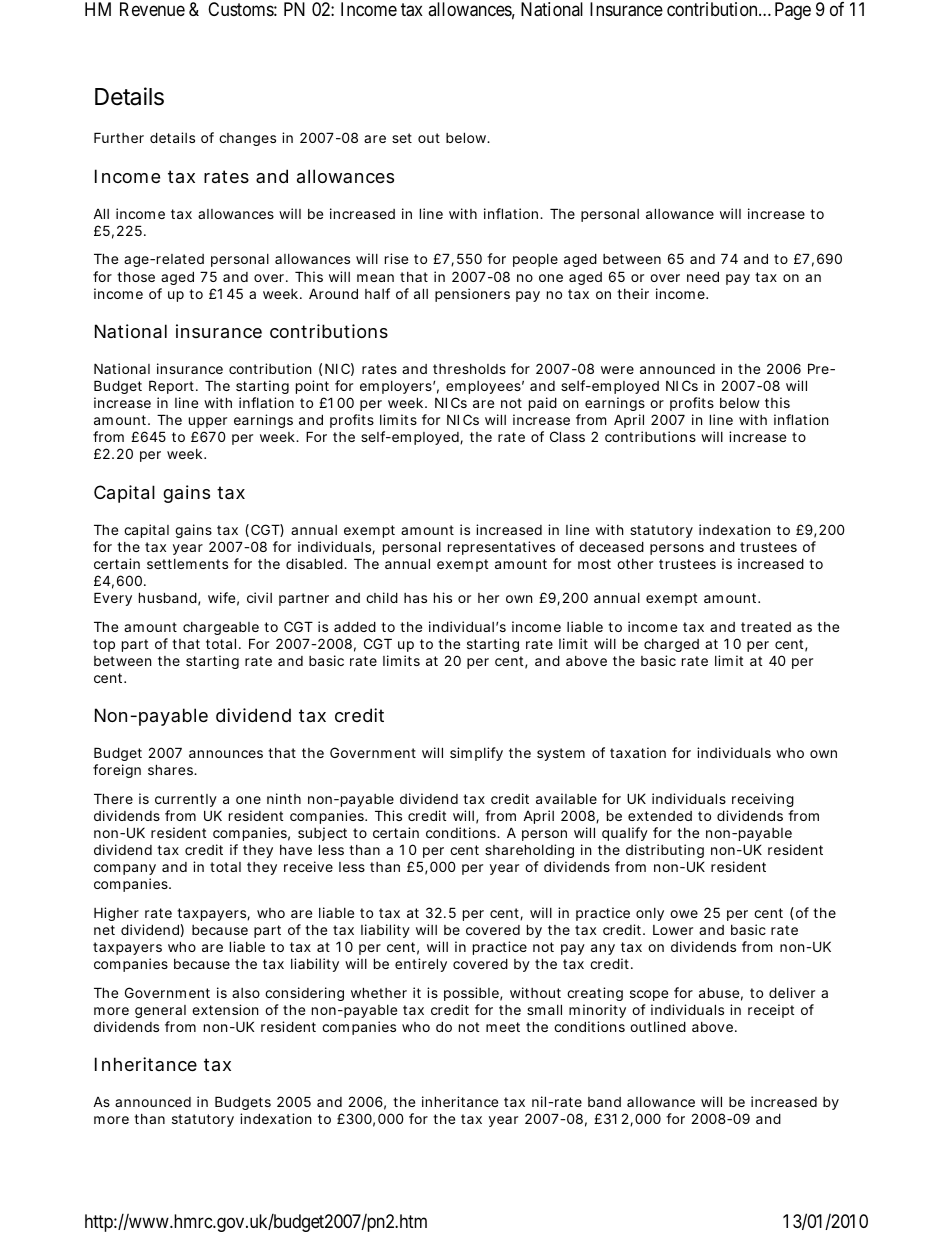 This page has height=1233, width=952. I want to click on Revenue, so click(152, 9).
